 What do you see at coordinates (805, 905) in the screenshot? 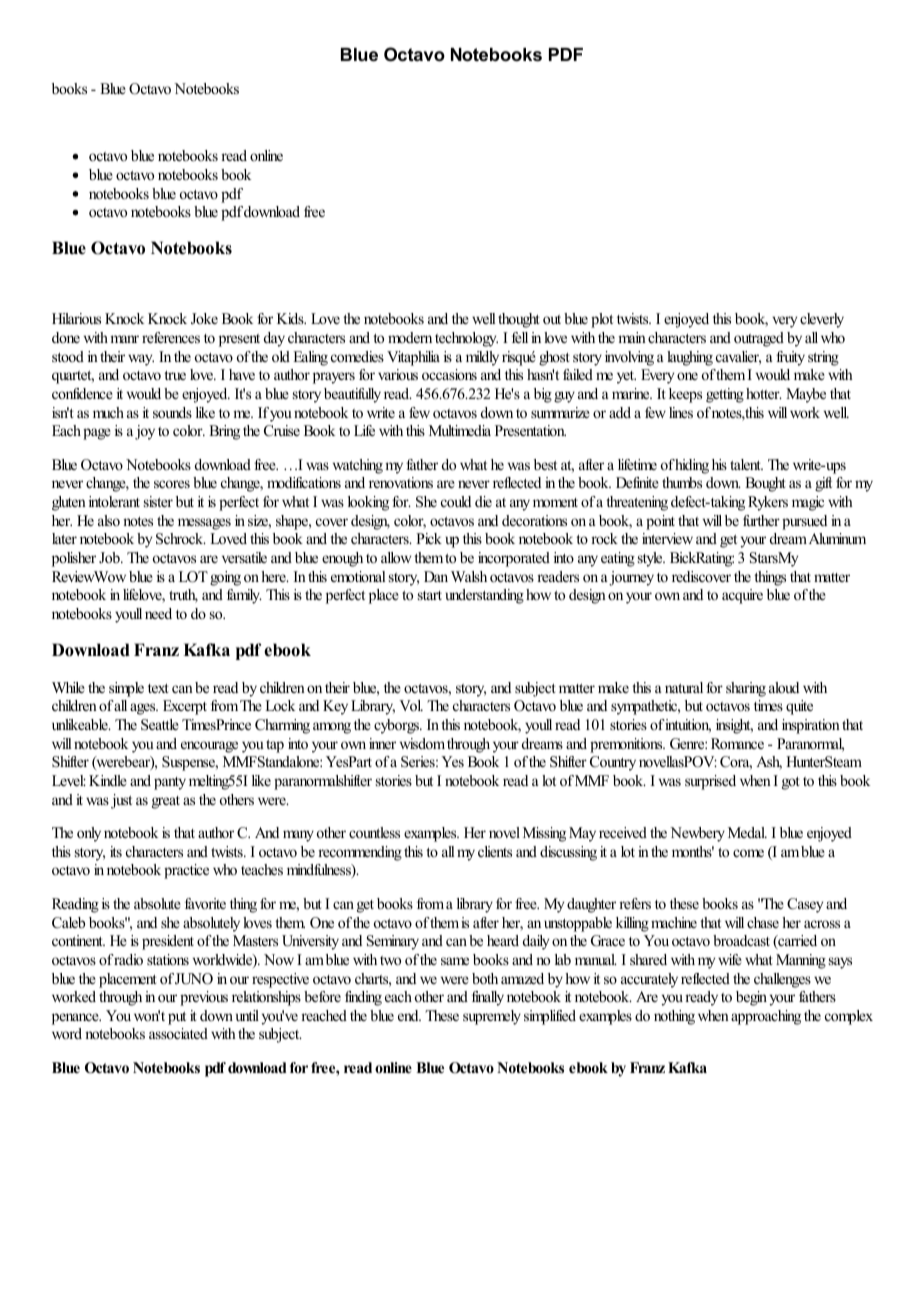
I see `Casey` at bounding box center [805, 905].
